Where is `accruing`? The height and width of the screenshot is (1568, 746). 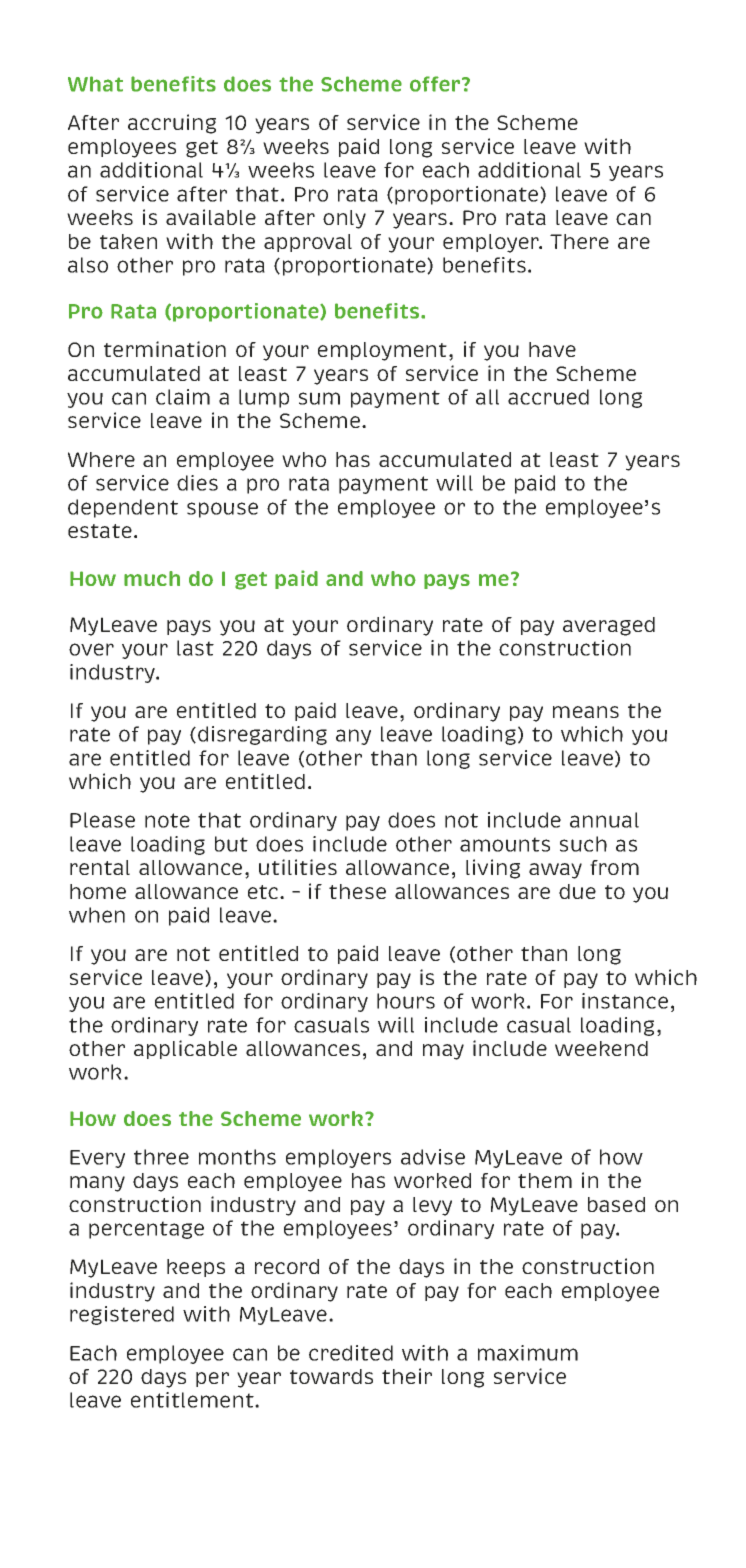 accruing is located at coordinates (172, 124).
